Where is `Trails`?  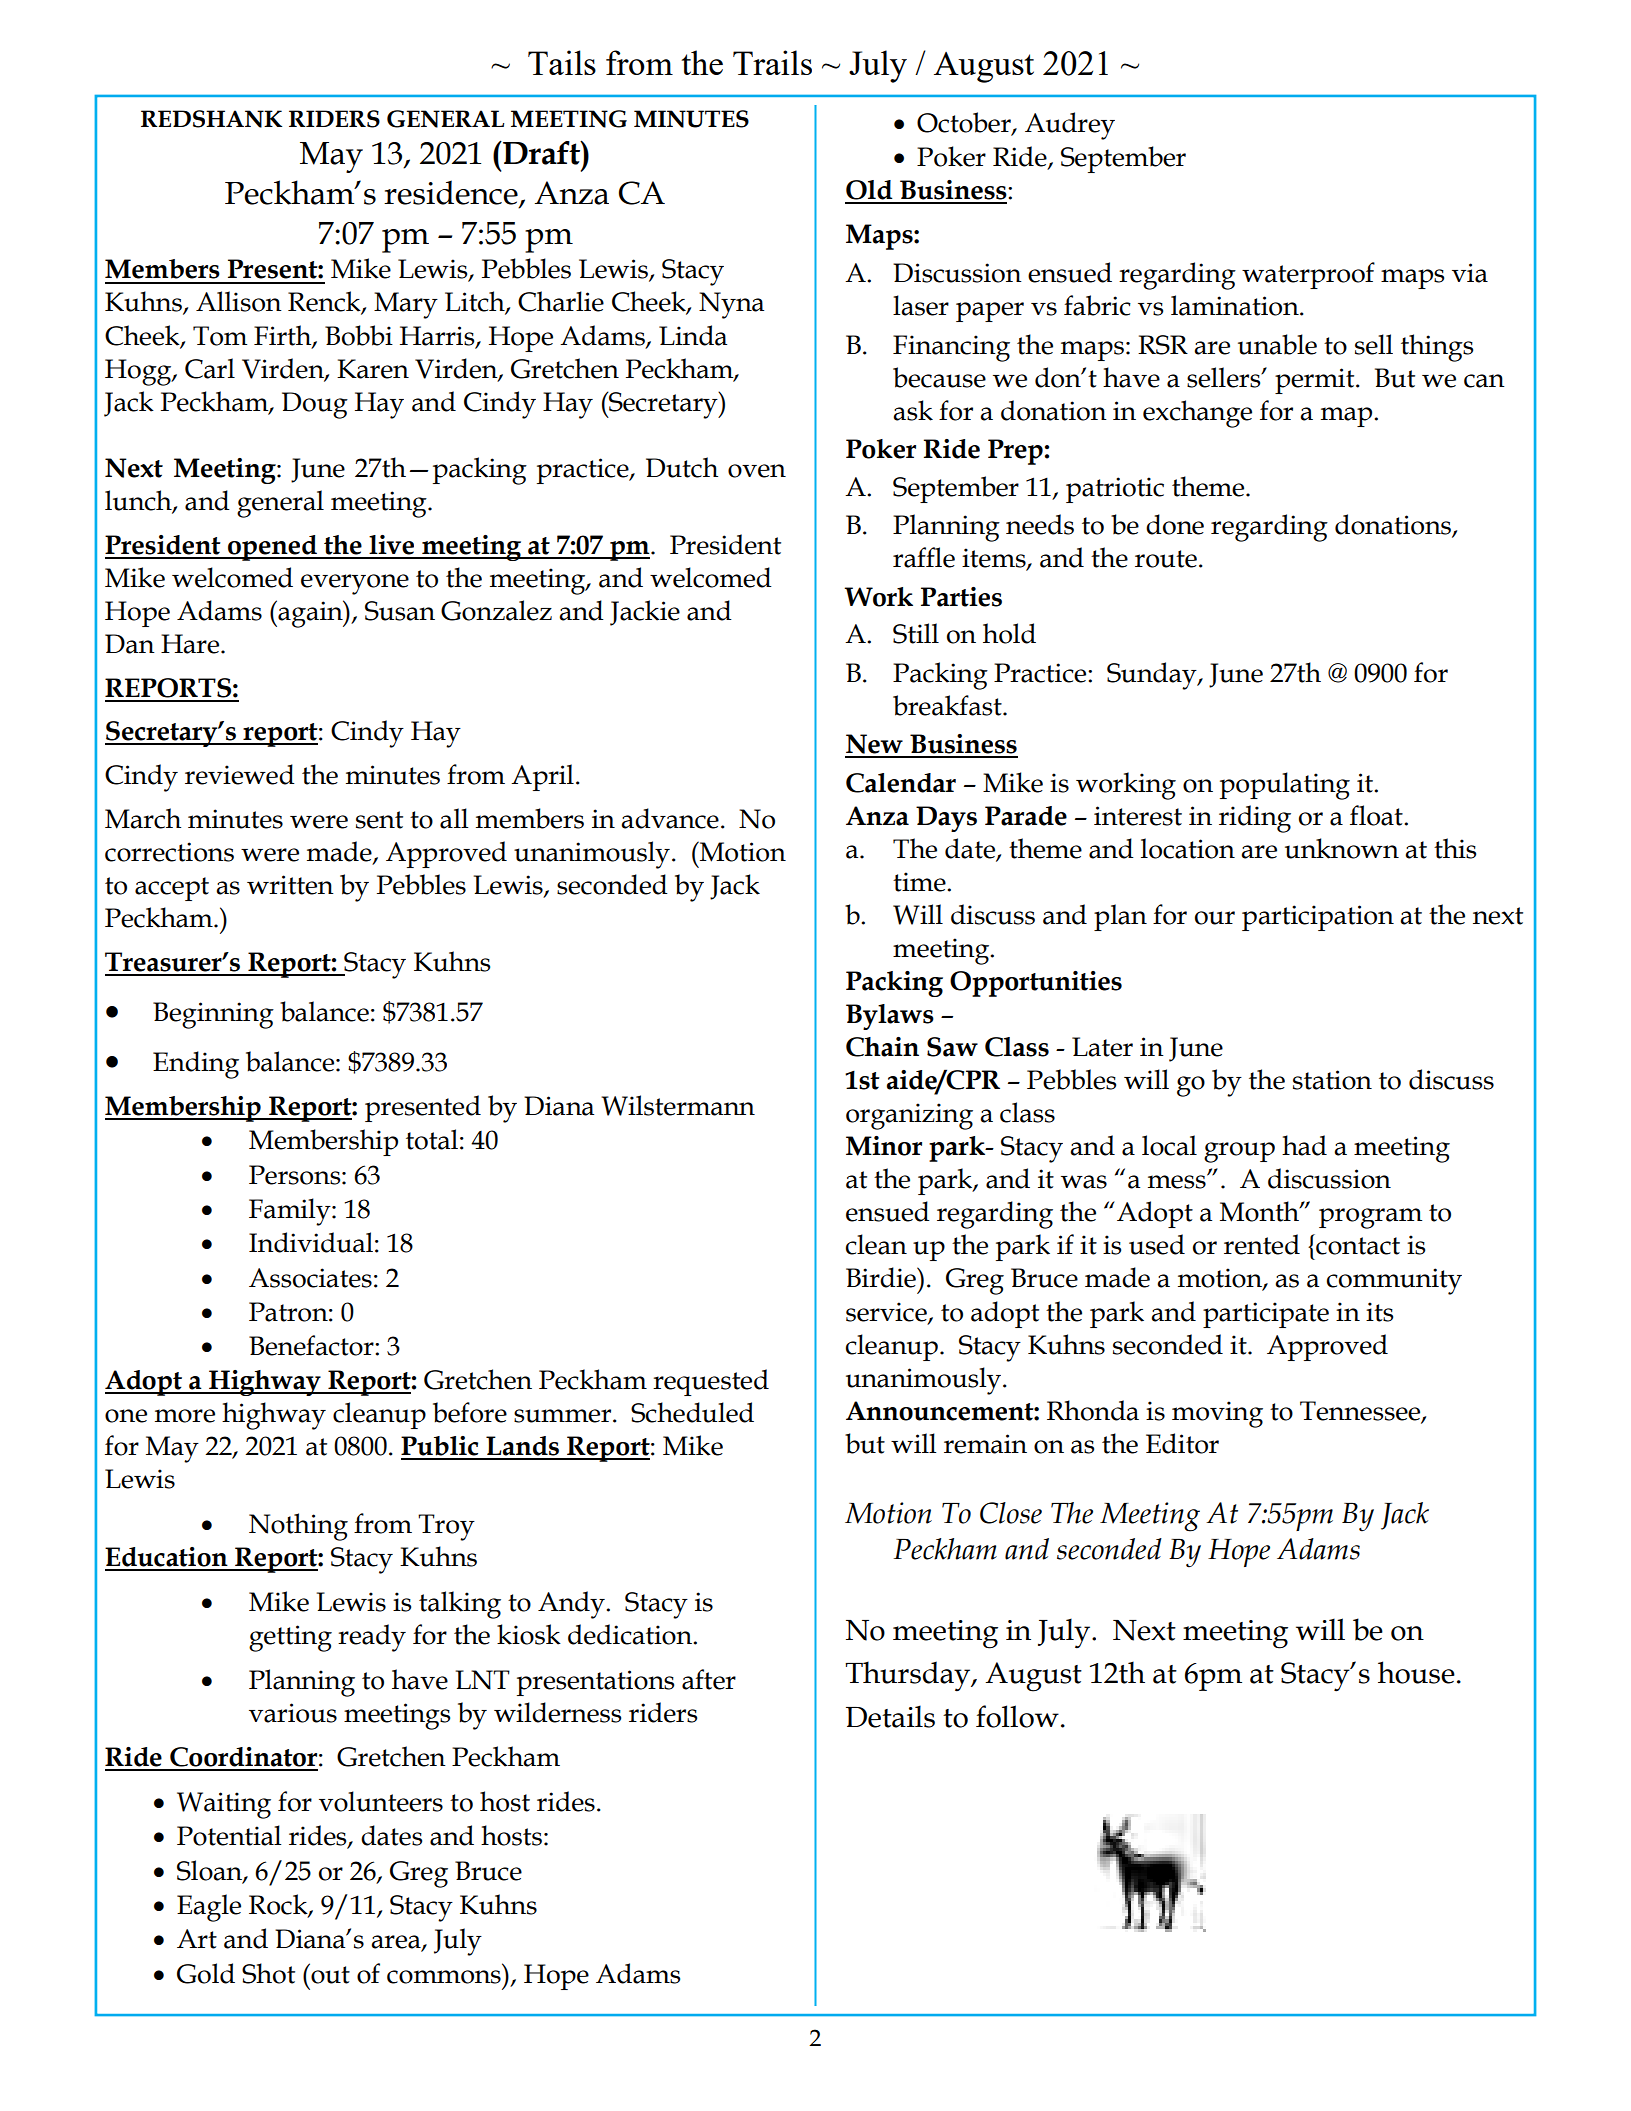 Trails is located at coordinates (772, 62).
